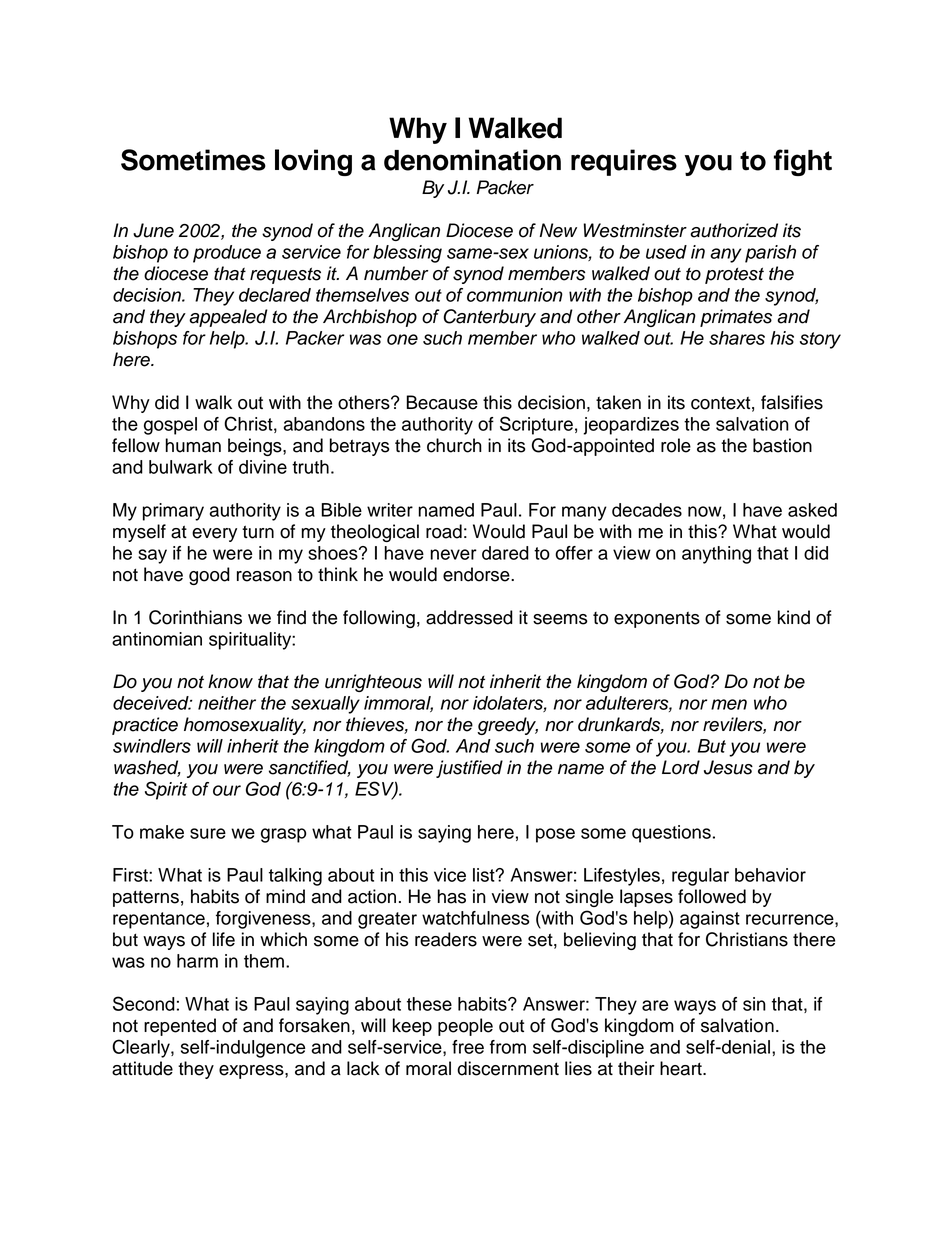  Describe the element at coordinates (153, 230) in the page. I see `June` at that location.
